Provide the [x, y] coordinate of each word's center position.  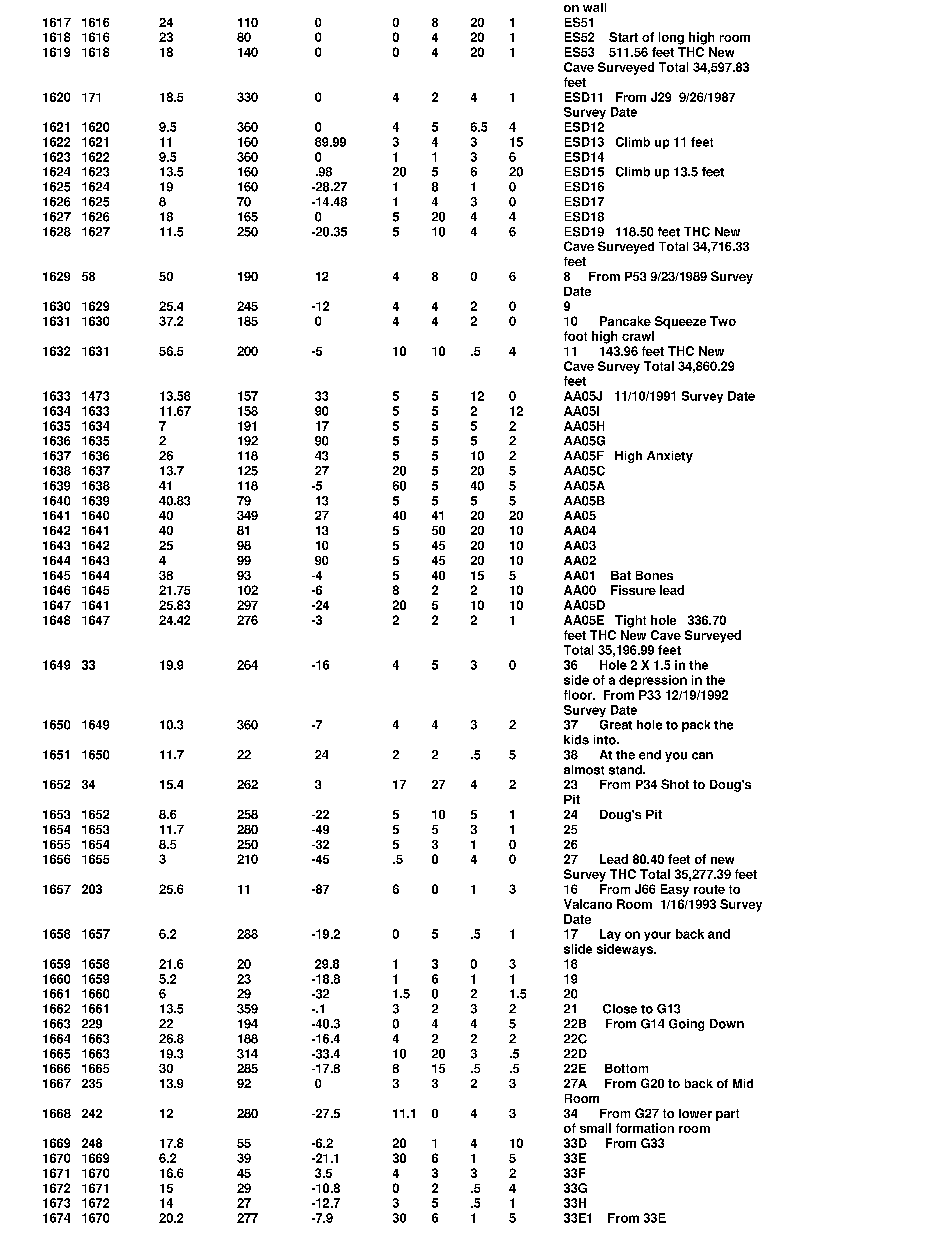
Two [723, 321]
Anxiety [670, 457]
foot [575, 336]
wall [594, 7]
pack [696, 726]
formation [645, 1128]
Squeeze [680, 322]
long [671, 38]
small [595, 1128]
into [606, 740]
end [650, 755]
